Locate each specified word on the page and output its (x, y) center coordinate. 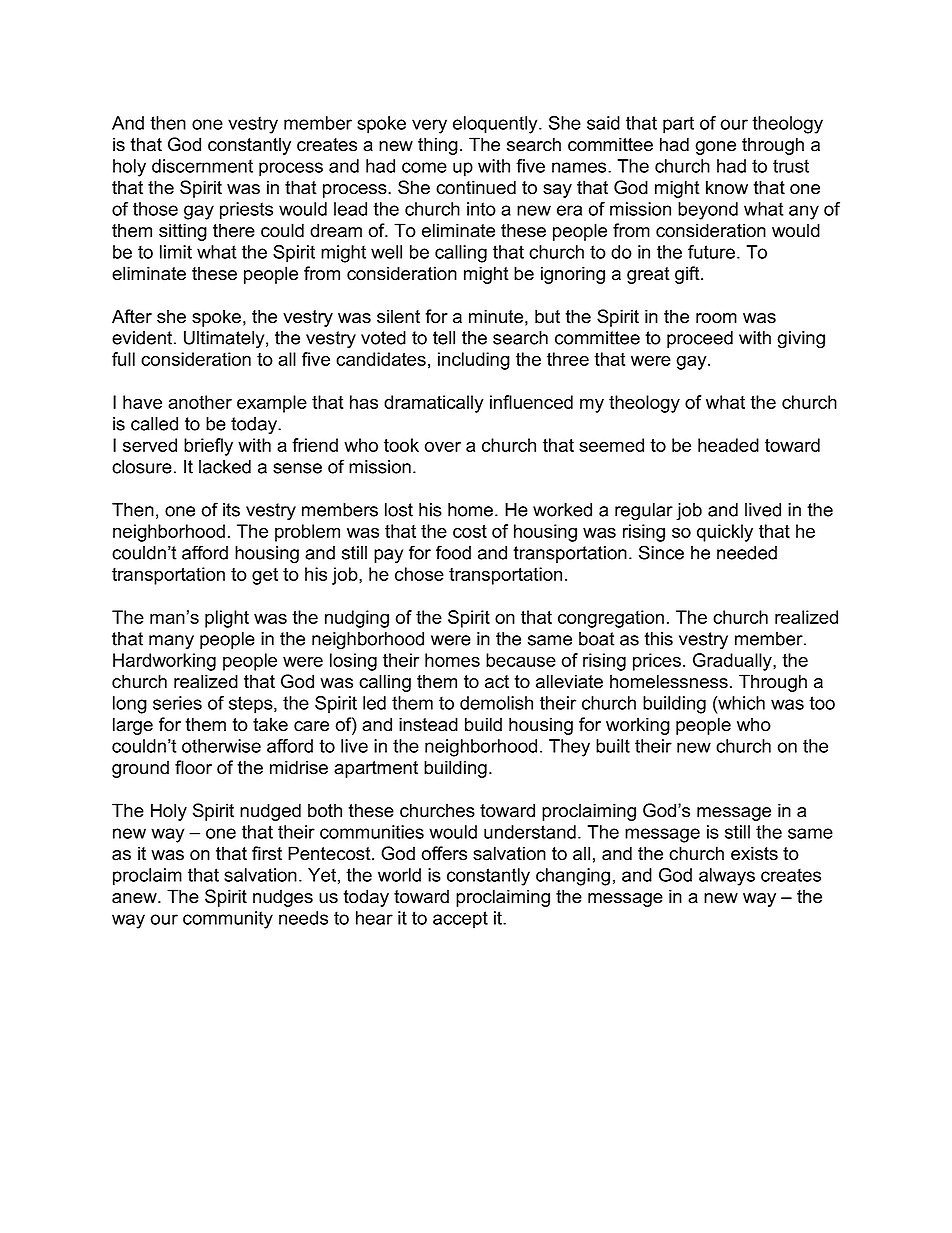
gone (715, 148)
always (727, 877)
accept (460, 920)
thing (438, 146)
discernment (202, 166)
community (228, 920)
